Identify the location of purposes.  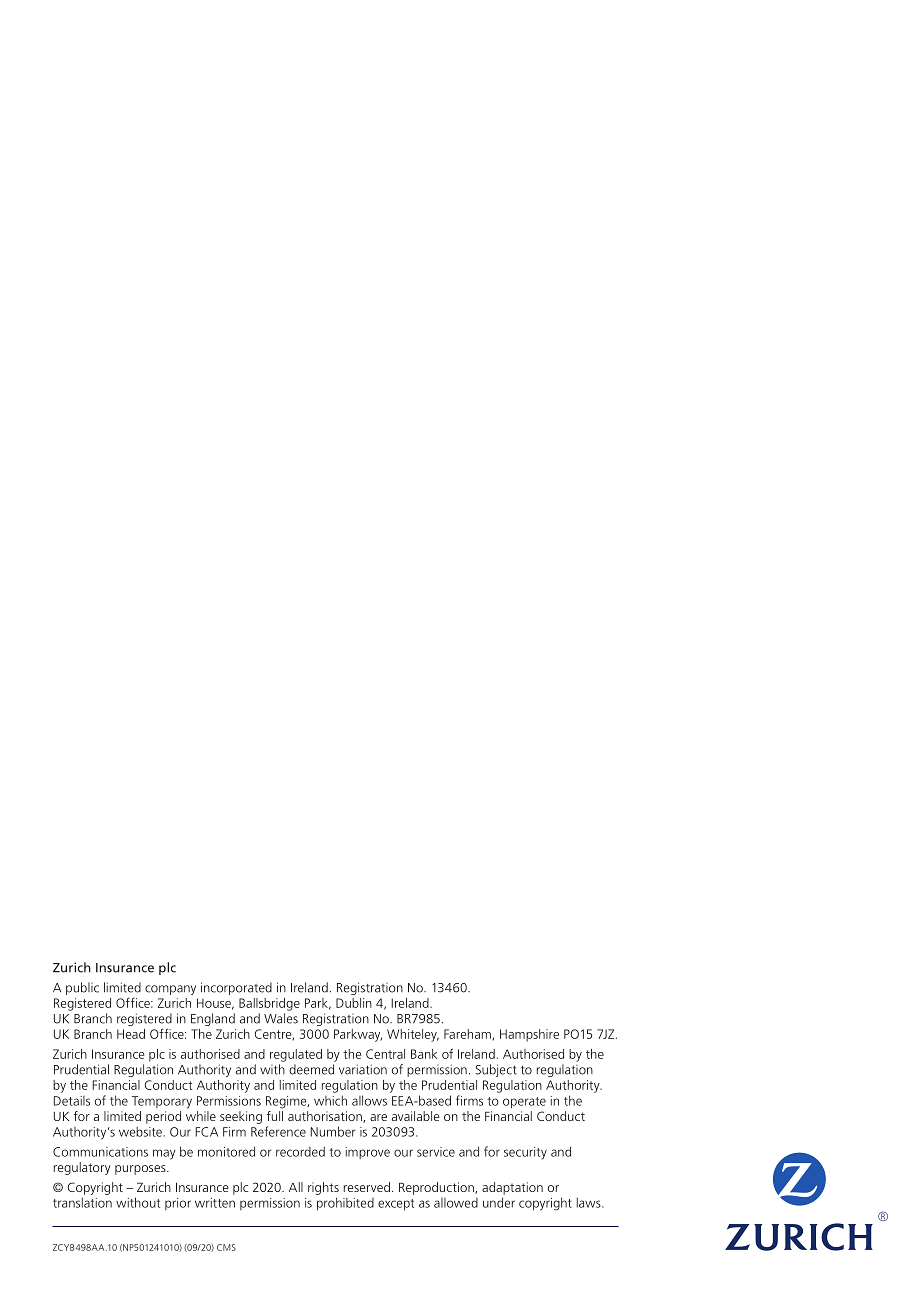
(141, 1170).
